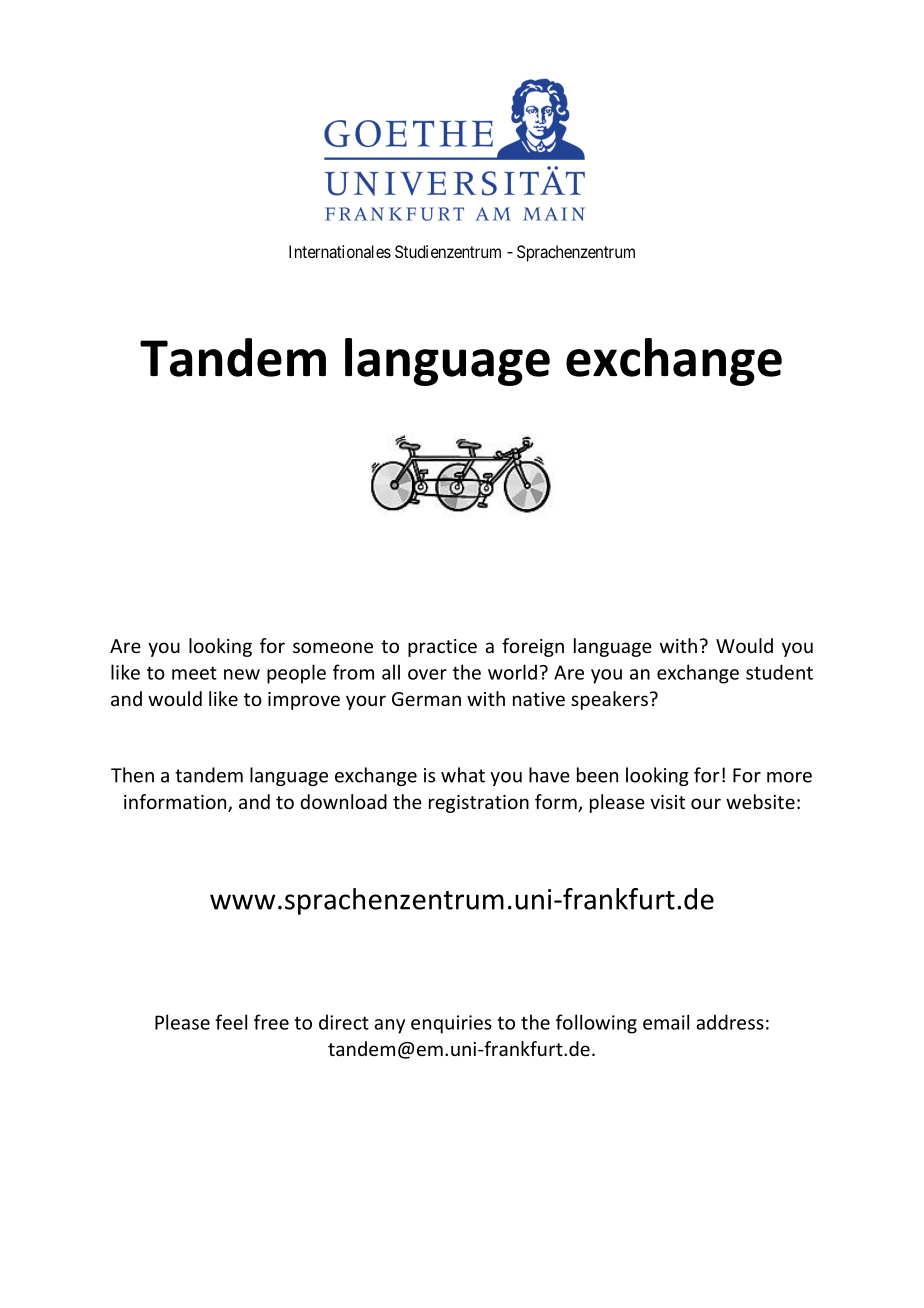 This screenshot has height=1308, width=924. What do you see at coordinates (667, 802) in the screenshot?
I see `visit` at bounding box center [667, 802].
